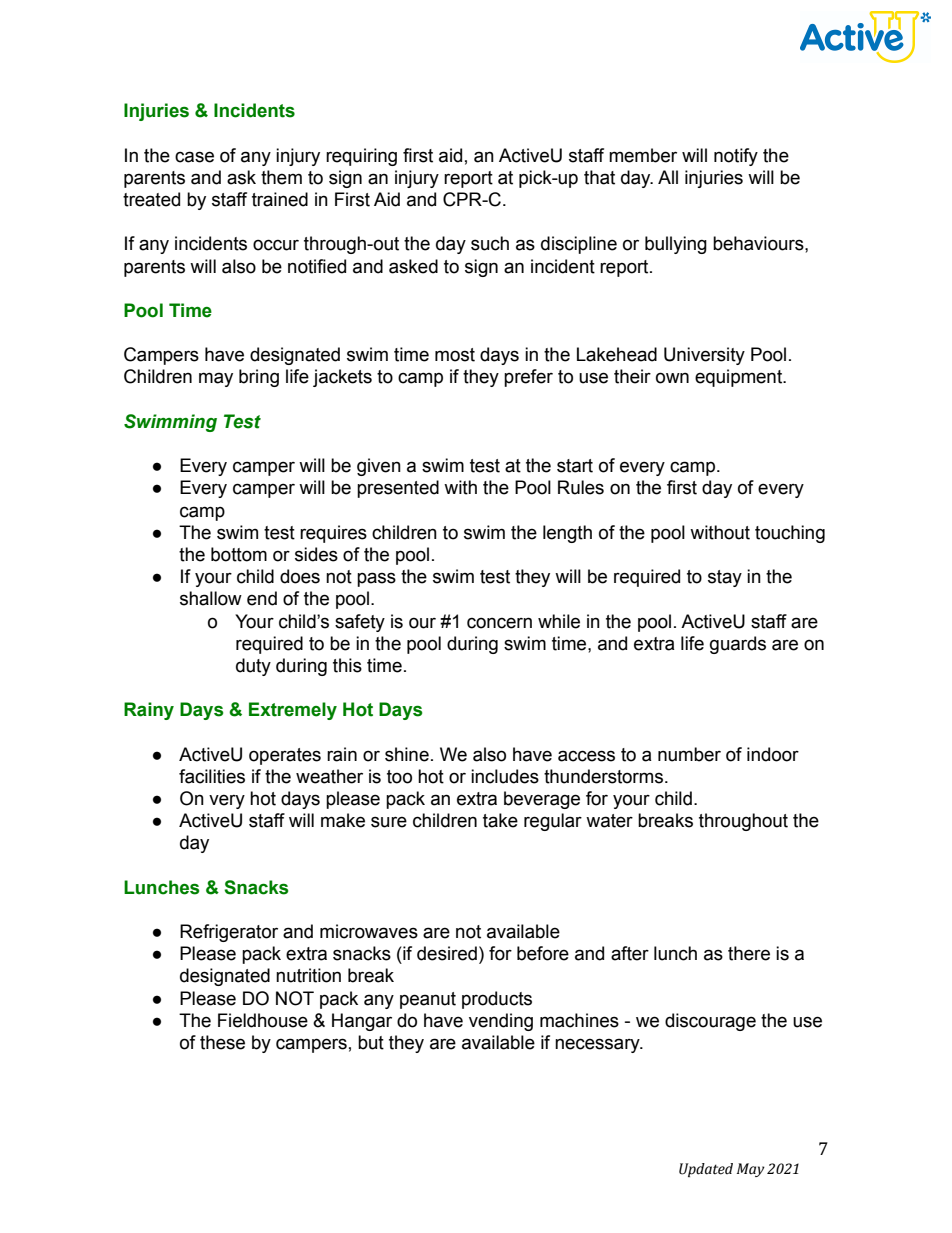 The height and width of the image is (1233, 952). I want to click on prefer, so click(528, 378).
